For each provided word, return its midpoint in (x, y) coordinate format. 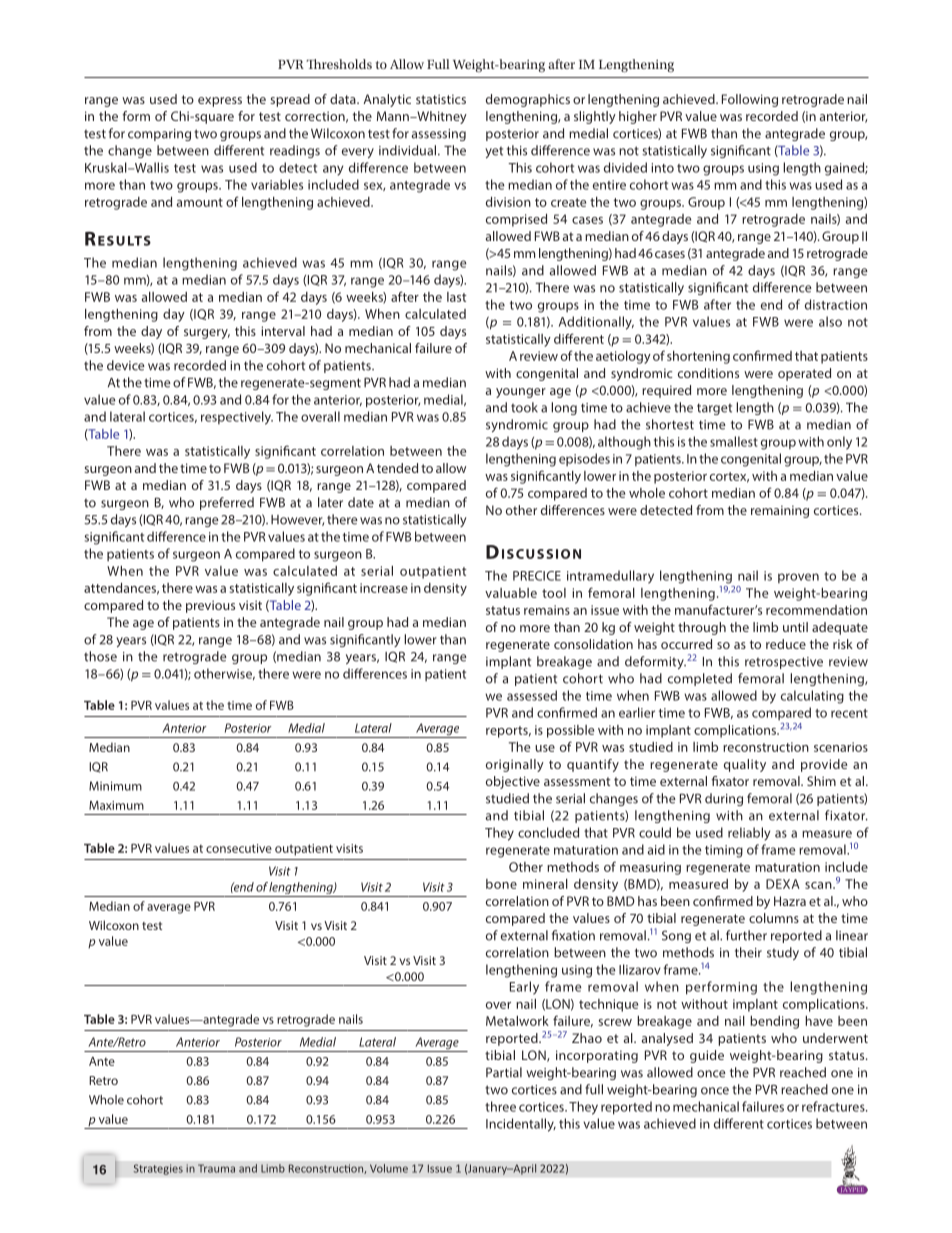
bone (501, 884)
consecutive (239, 848)
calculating (812, 697)
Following (750, 100)
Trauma (216, 1168)
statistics (441, 99)
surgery (207, 334)
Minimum (115, 786)
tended (397, 468)
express (220, 102)
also (830, 321)
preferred (227, 503)
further (746, 935)
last (457, 297)
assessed (532, 695)
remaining (780, 511)
